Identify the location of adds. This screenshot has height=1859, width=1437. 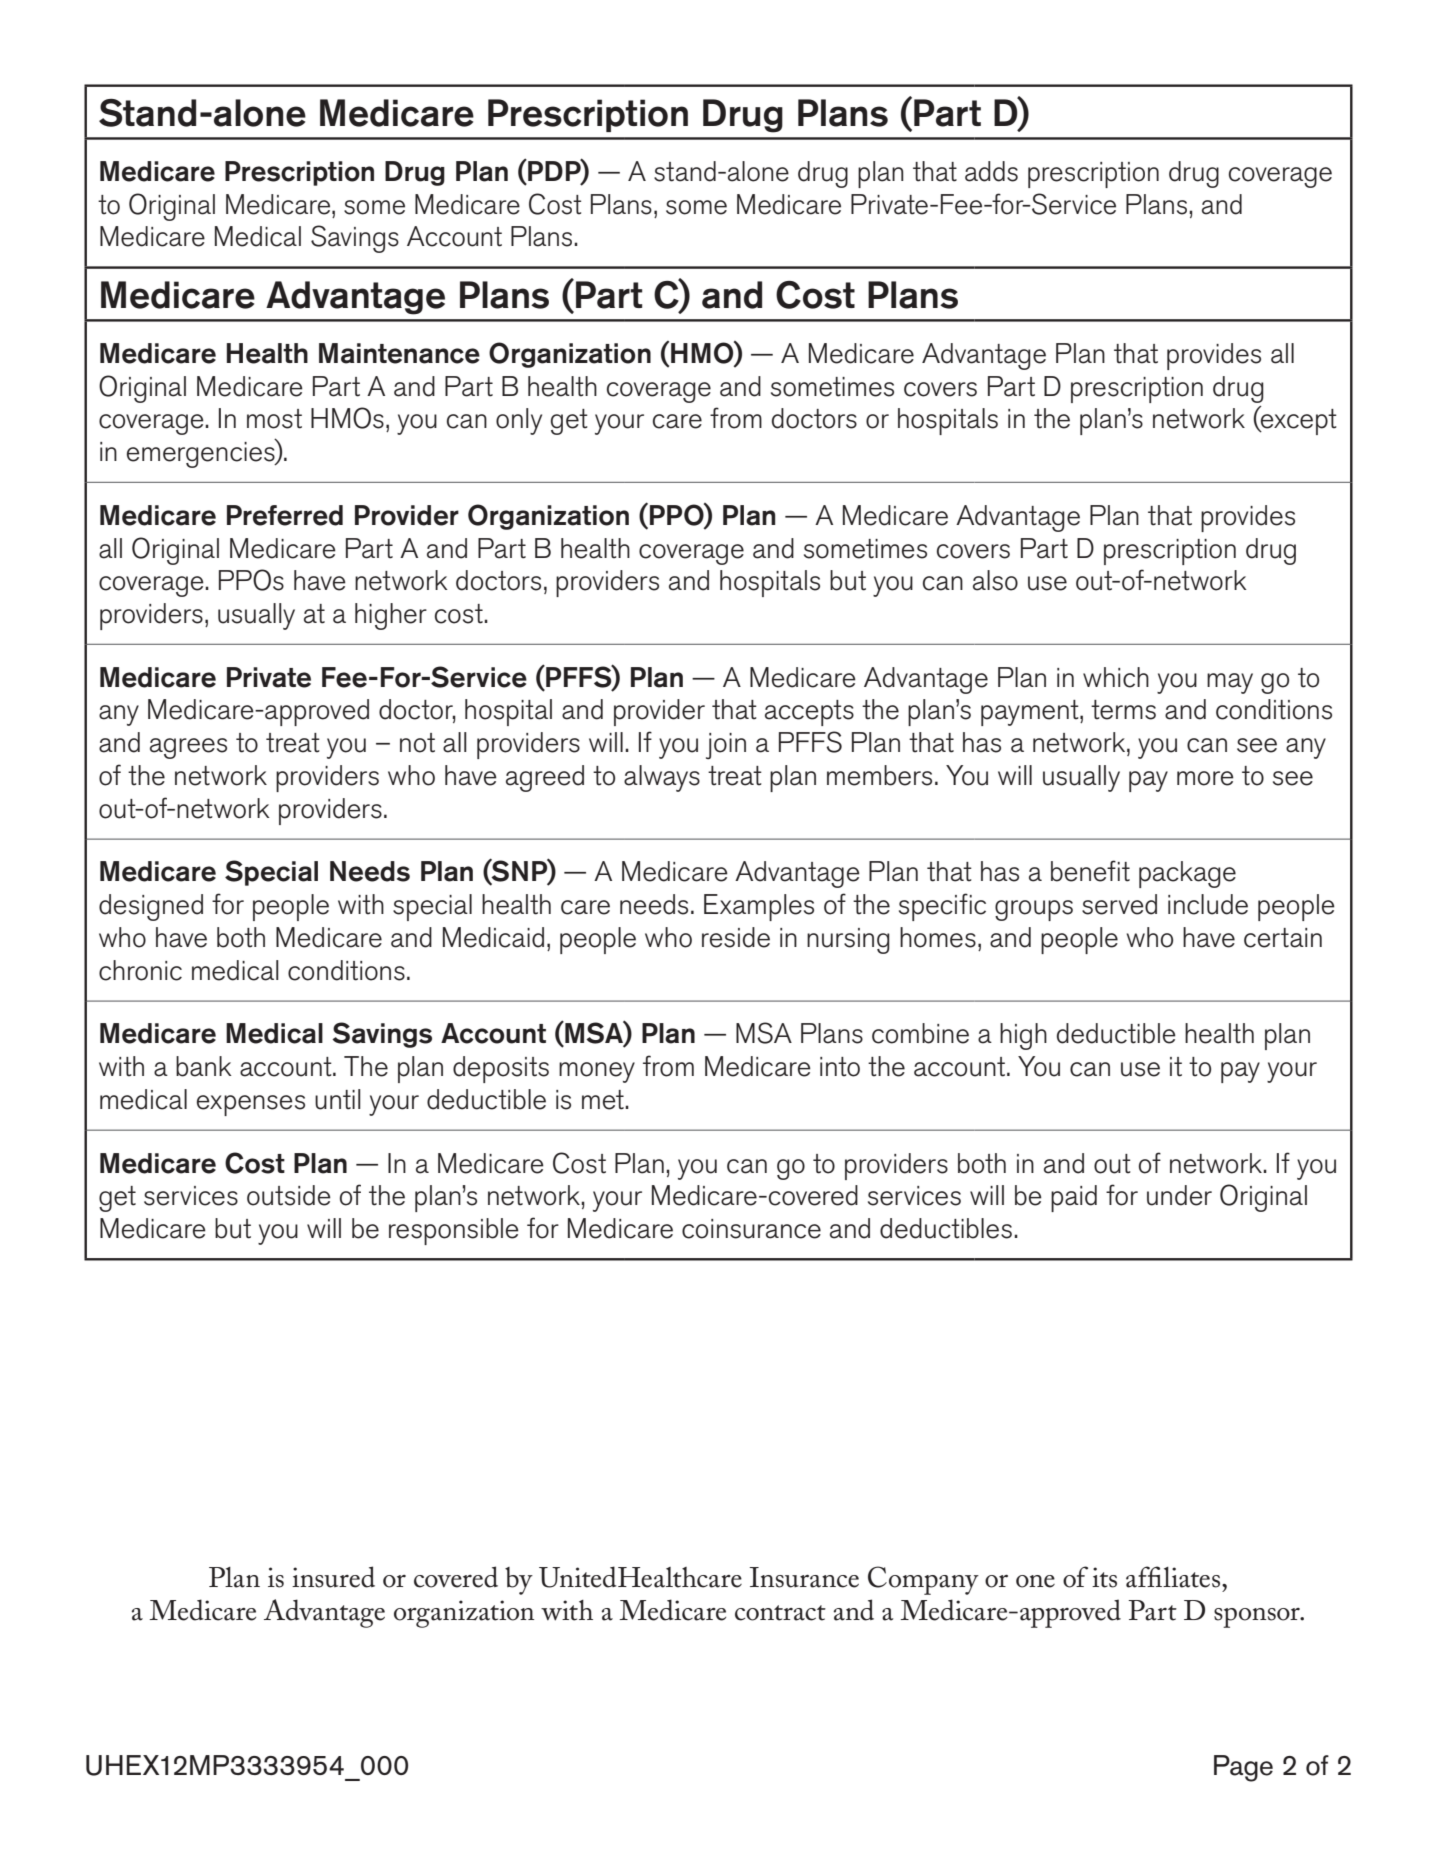
(991, 171).
